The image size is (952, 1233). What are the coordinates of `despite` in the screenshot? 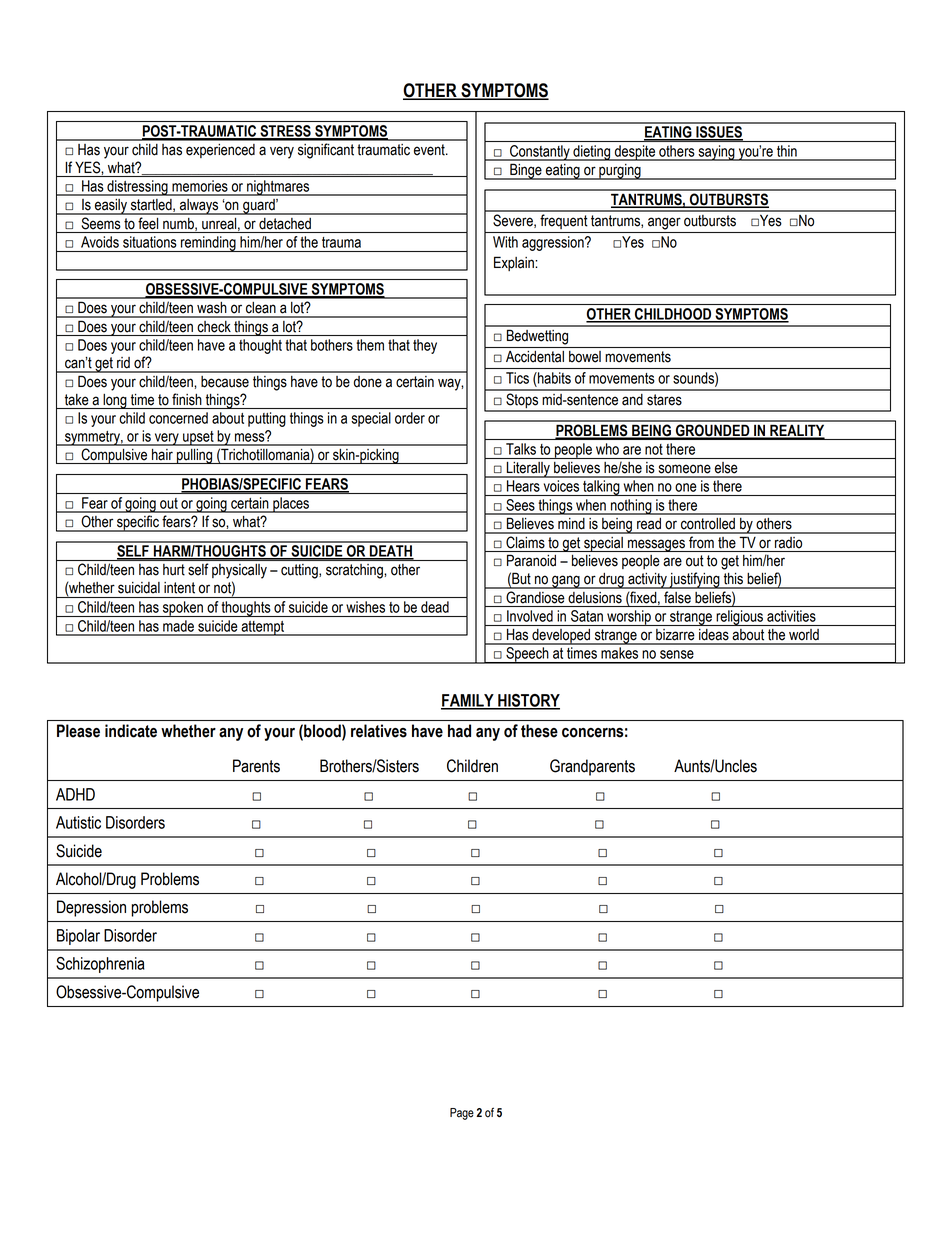 It's located at (634, 153).
